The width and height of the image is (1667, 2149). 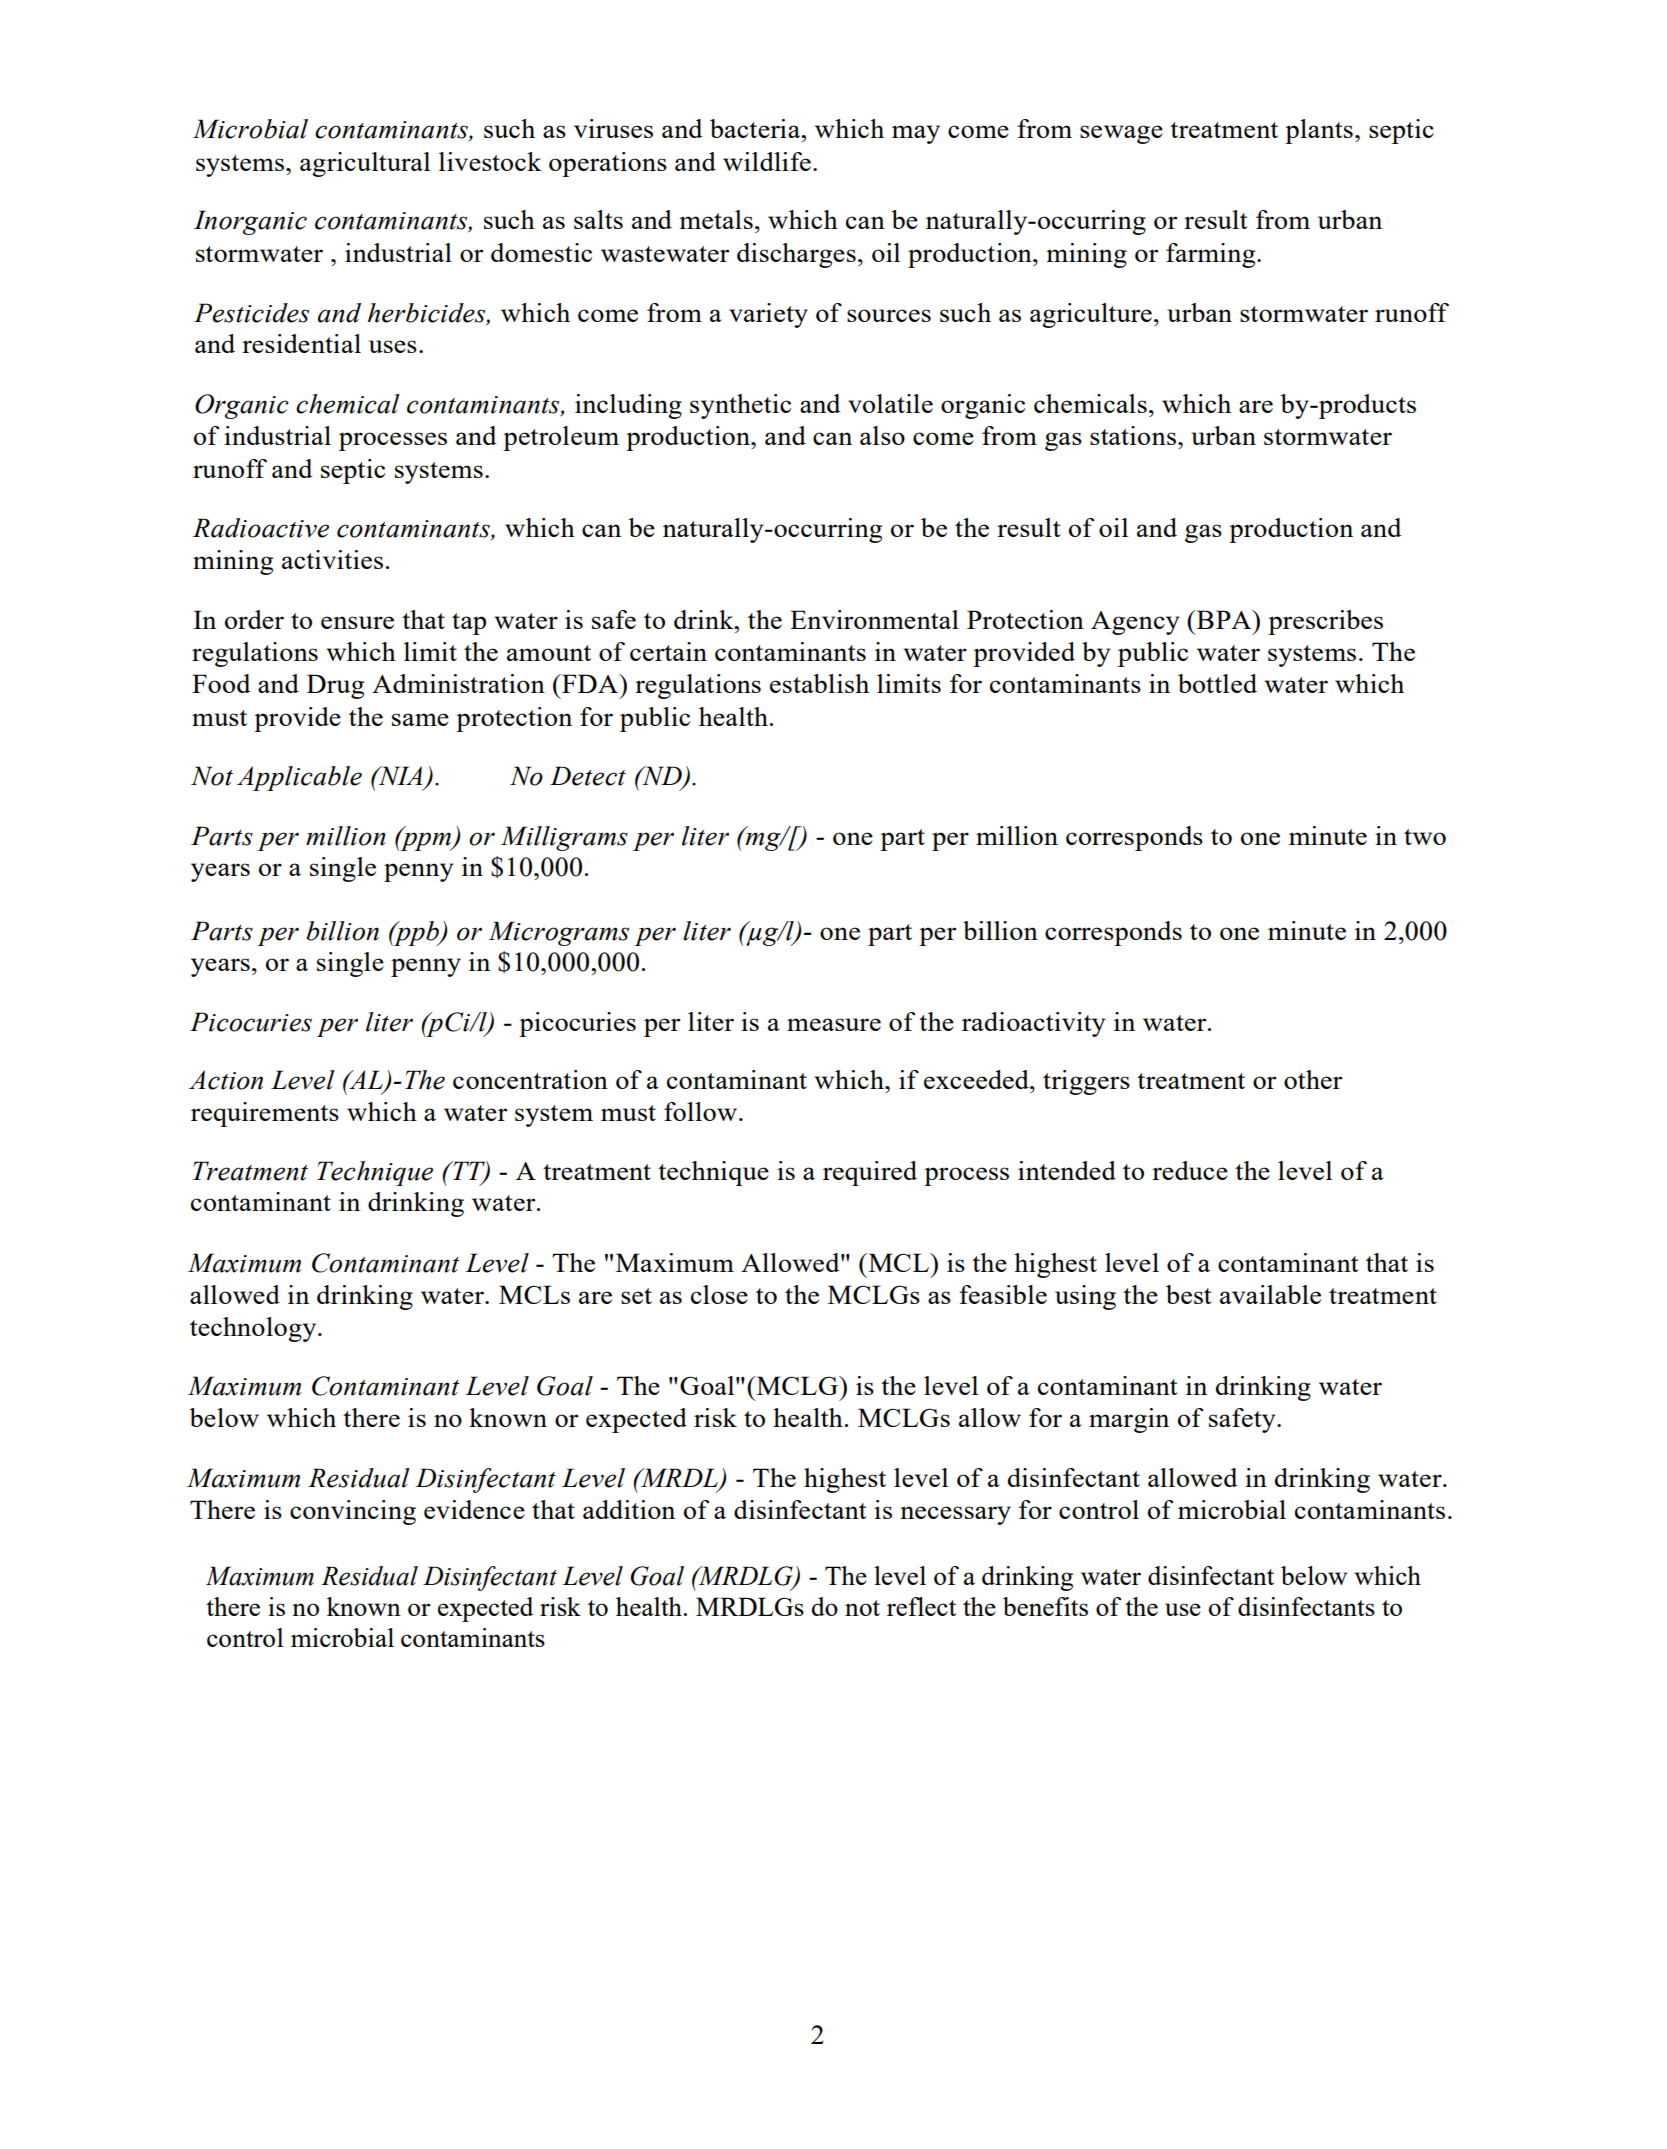 I want to click on wildlife, so click(x=767, y=161).
